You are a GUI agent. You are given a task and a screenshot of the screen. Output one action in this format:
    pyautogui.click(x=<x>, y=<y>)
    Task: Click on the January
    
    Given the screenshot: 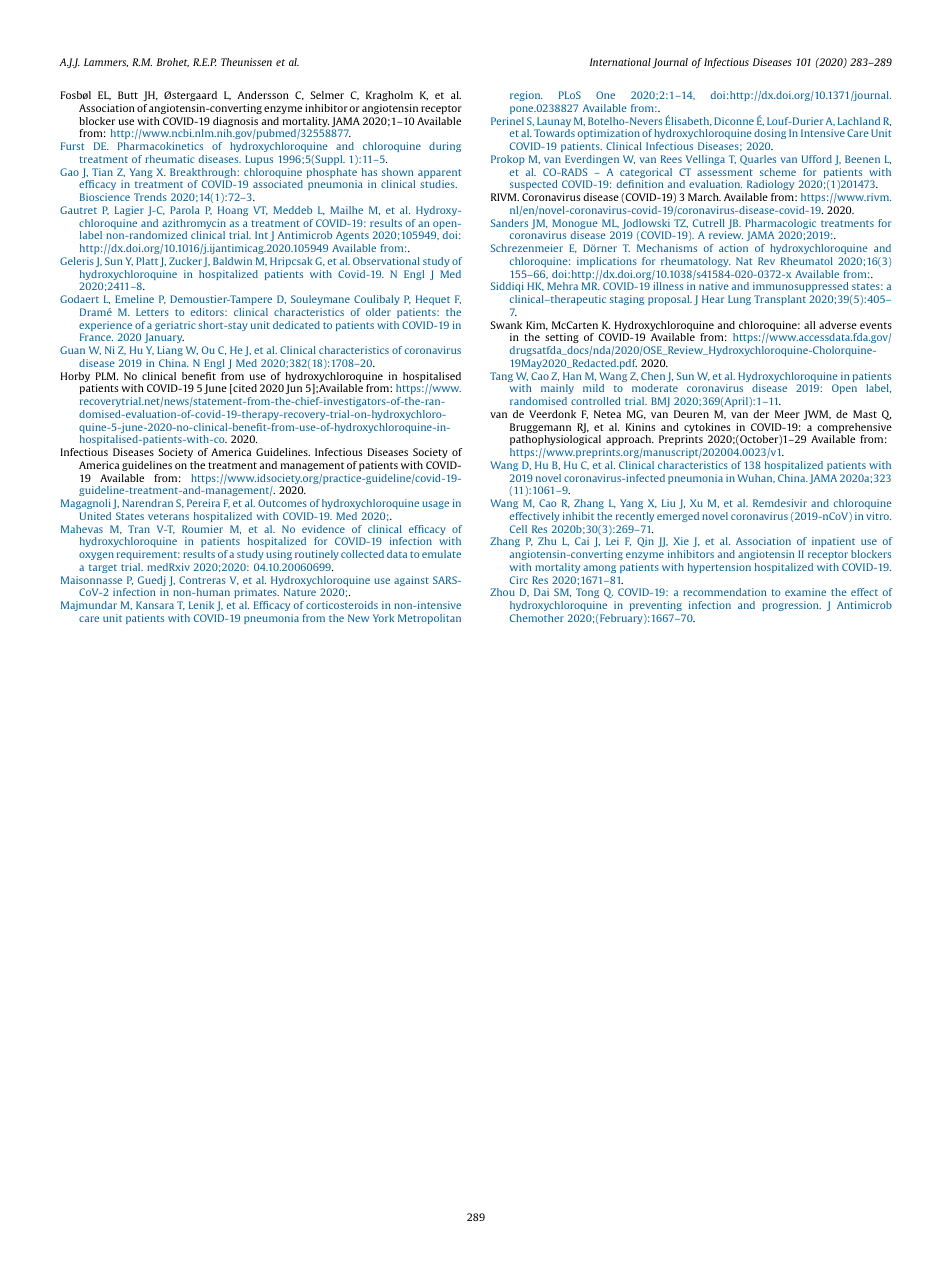 What is the action you would take?
    pyautogui.click(x=164, y=338)
